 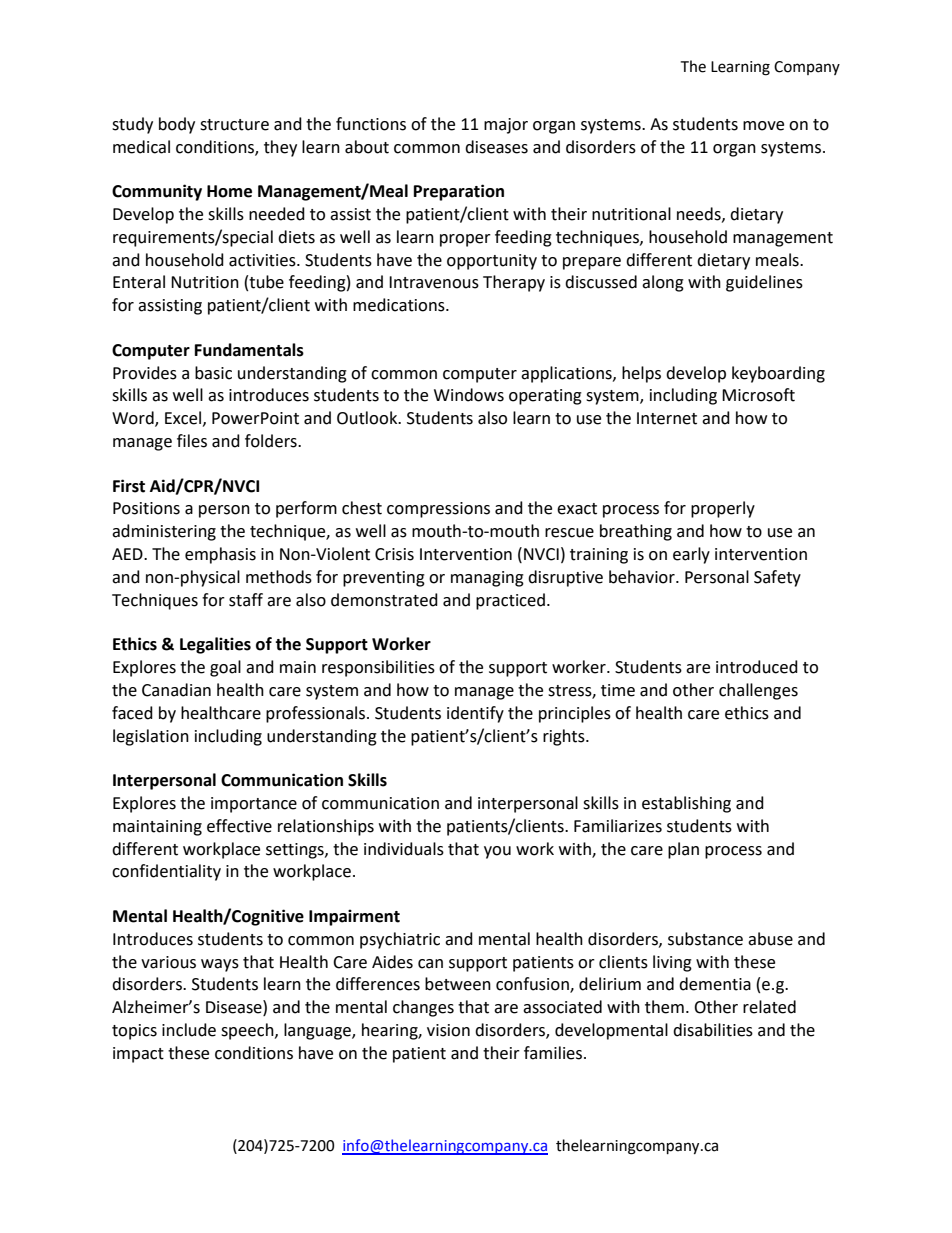 What do you see at coordinates (189, 1030) in the document?
I see `include` at bounding box center [189, 1030].
